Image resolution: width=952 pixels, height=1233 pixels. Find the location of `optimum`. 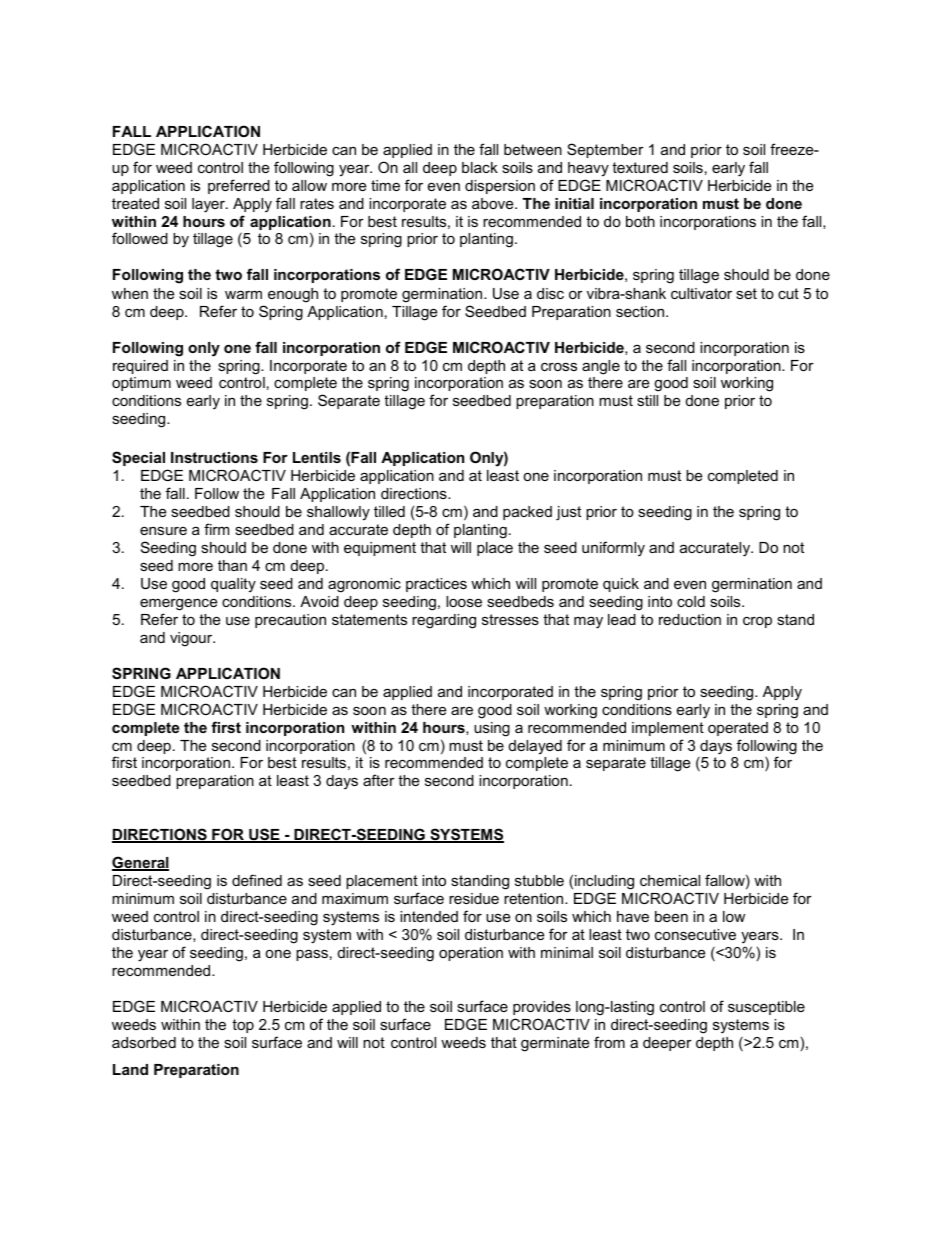

optimum is located at coordinates (141, 384).
